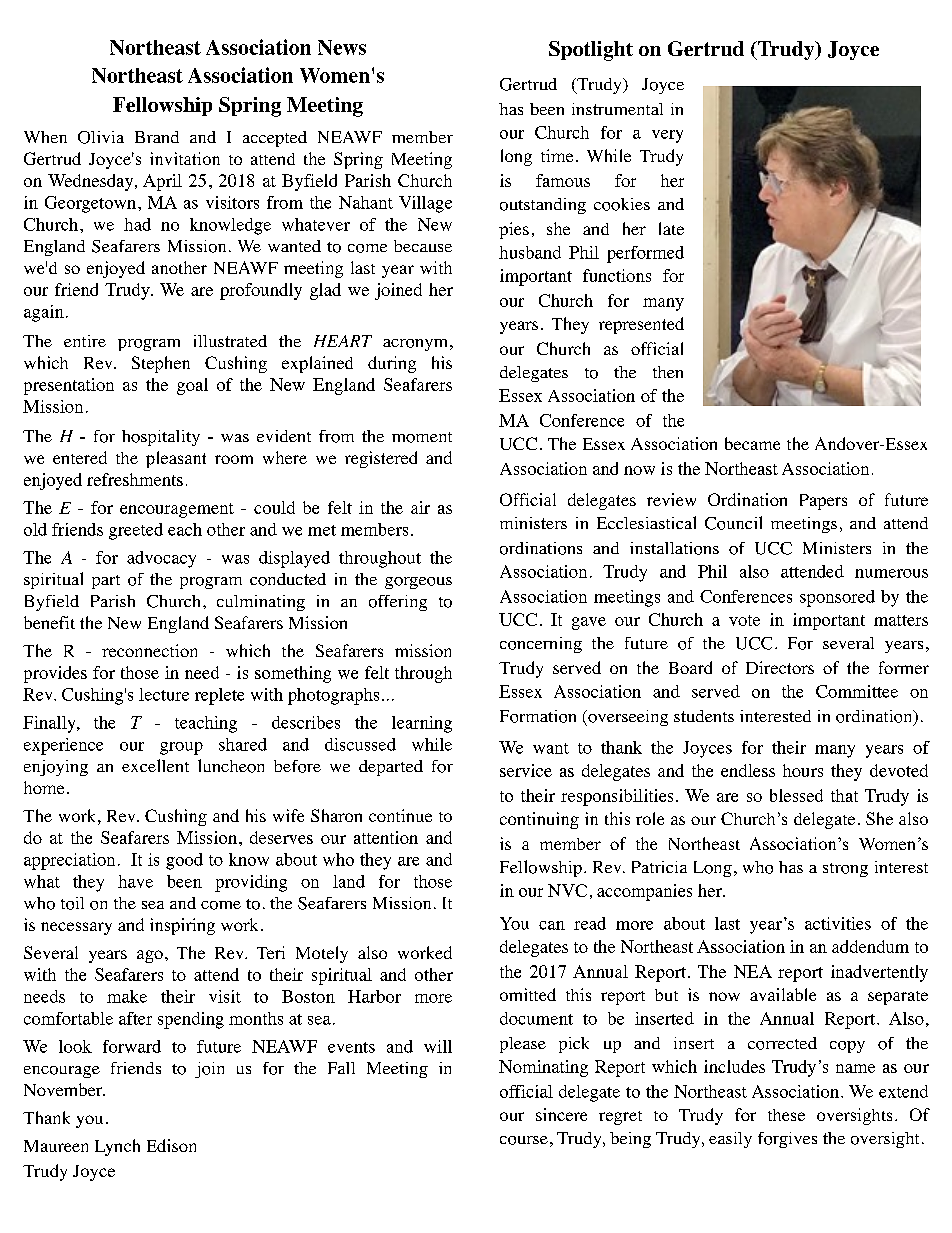 The image size is (952, 1233). Describe the element at coordinates (591, 51) in the screenshot. I see `Spotlight` at that location.
